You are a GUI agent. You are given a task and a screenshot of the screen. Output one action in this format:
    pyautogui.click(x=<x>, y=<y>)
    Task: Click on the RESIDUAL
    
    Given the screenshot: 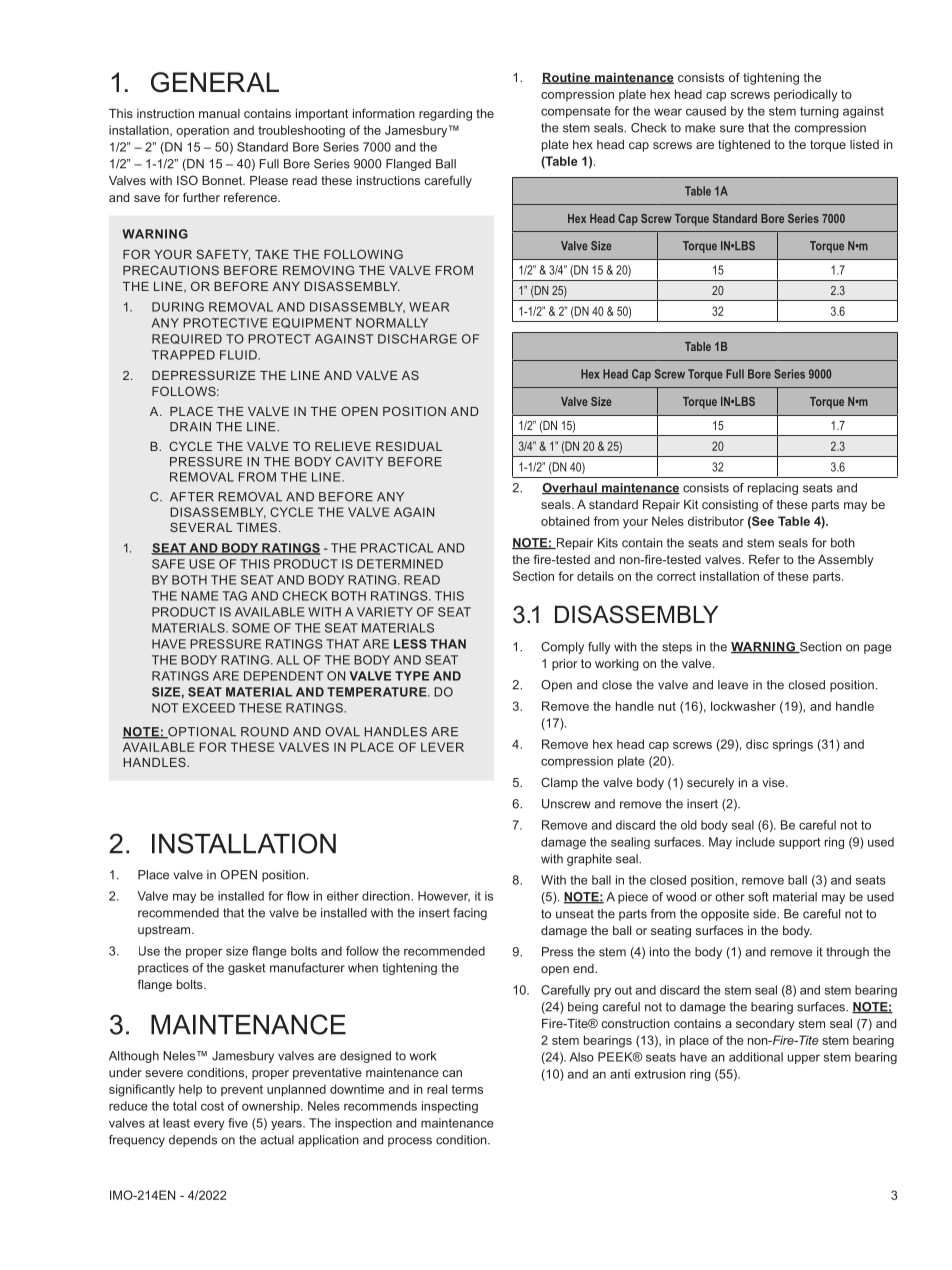 What is the action you would take?
    pyautogui.click(x=409, y=446)
